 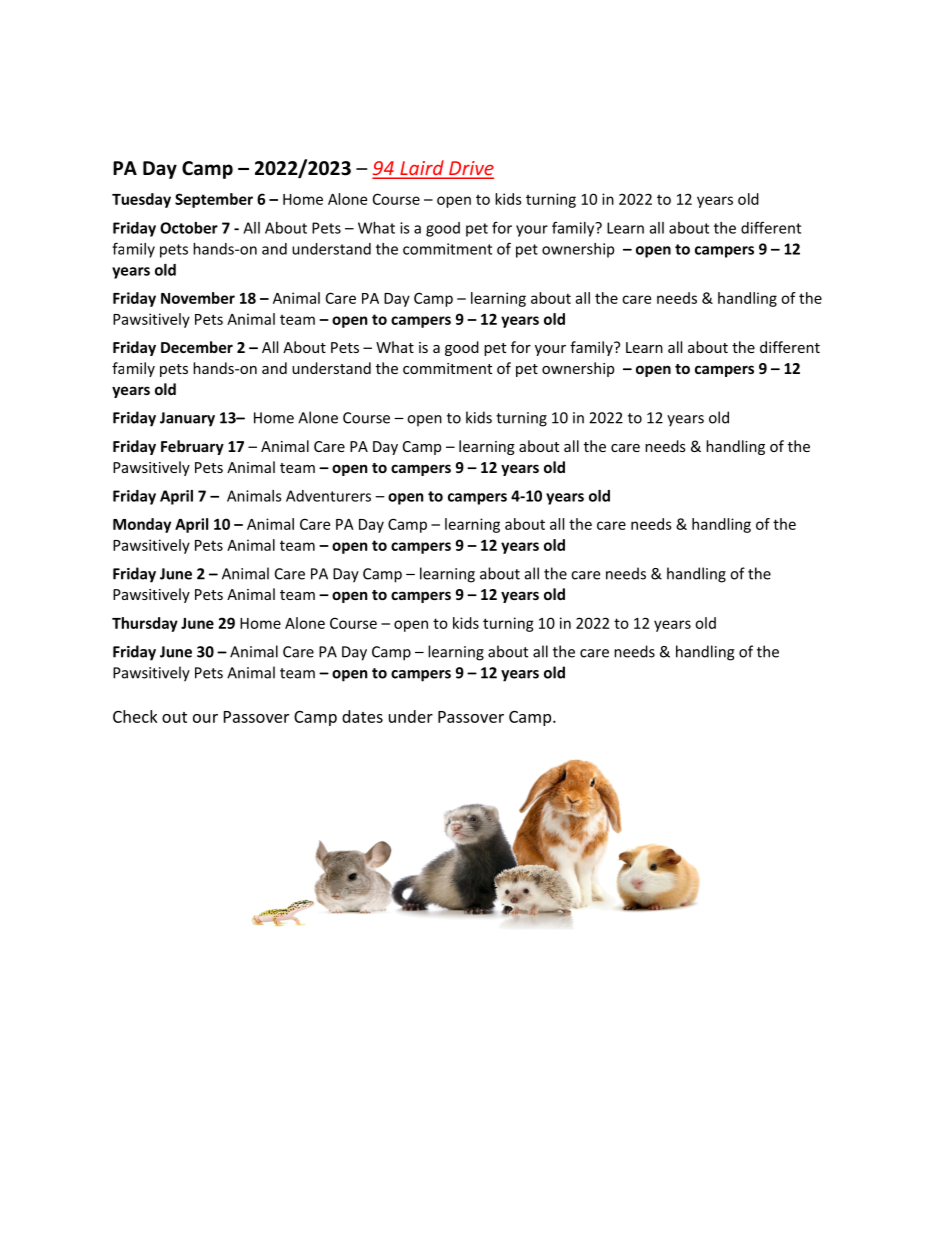 What do you see at coordinates (141, 200) in the image?
I see `Tuesday` at bounding box center [141, 200].
